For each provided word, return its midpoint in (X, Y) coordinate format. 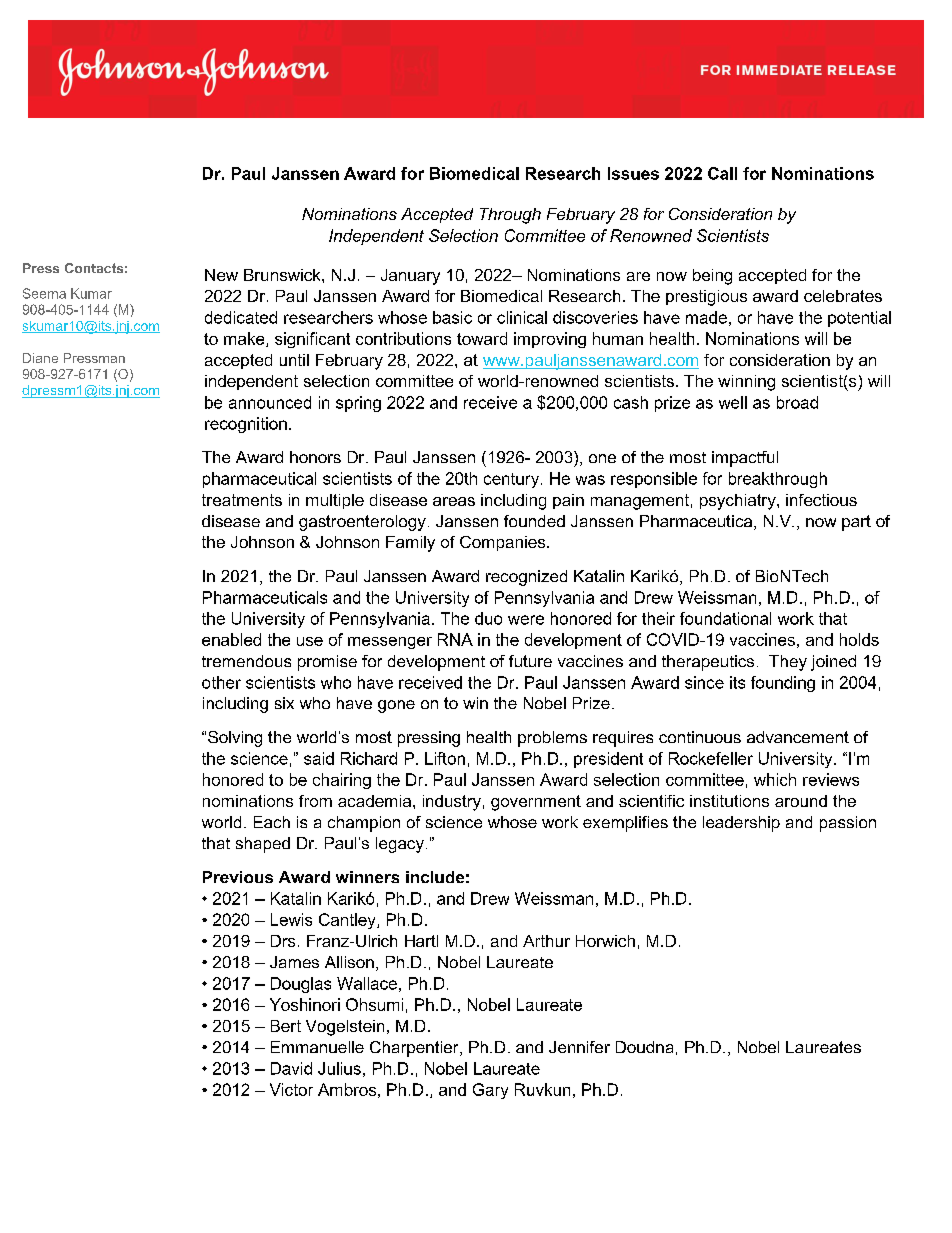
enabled (231, 639)
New (221, 275)
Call (722, 173)
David (291, 1068)
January (410, 277)
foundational (725, 618)
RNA (455, 639)
